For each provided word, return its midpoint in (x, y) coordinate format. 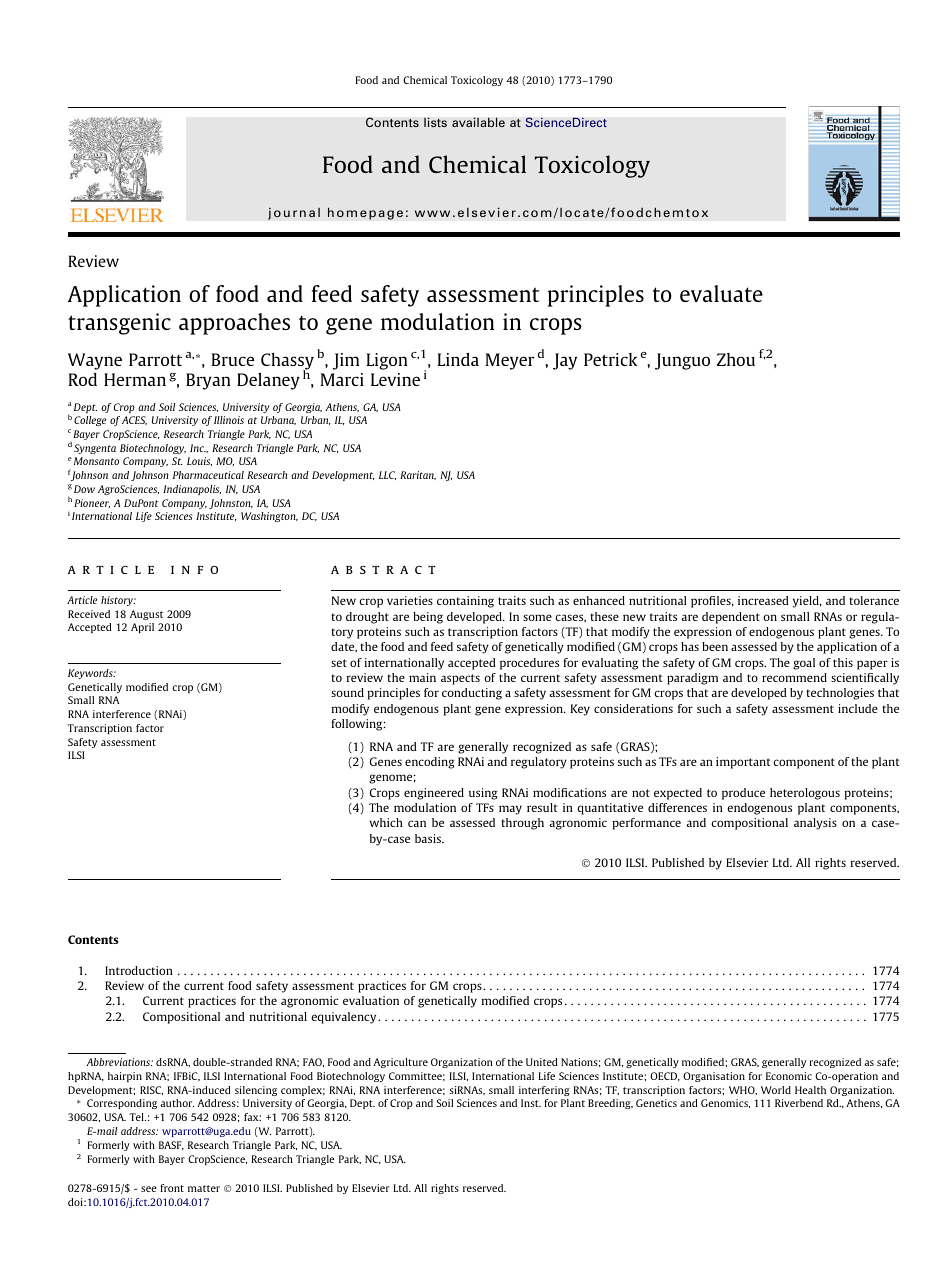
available (478, 122)
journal (294, 213)
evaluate (721, 293)
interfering (544, 1091)
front (172, 1188)
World (776, 1090)
